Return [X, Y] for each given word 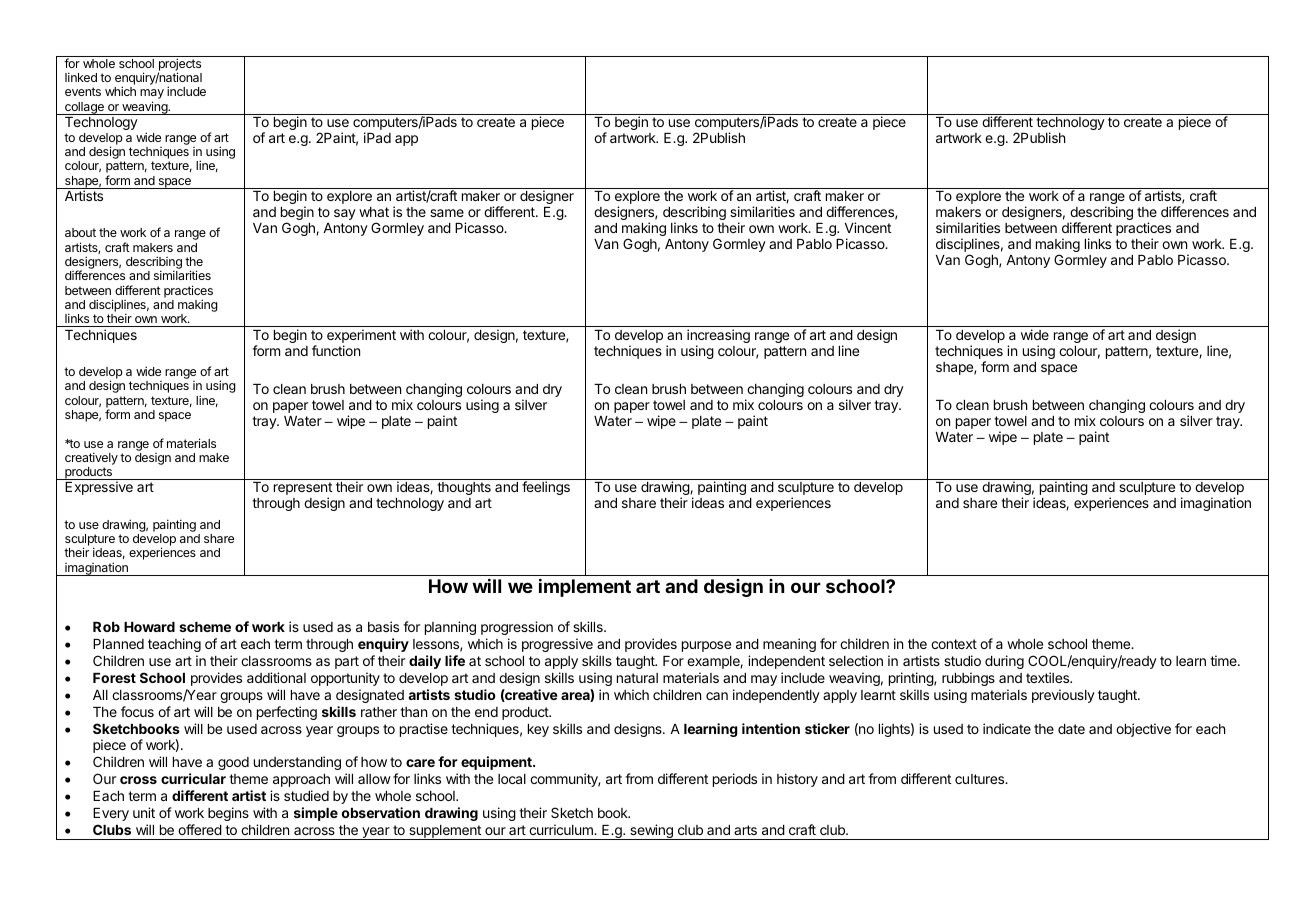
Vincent [868, 227]
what [374, 212]
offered [200, 829]
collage [84, 108]
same [447, 213]
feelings [546, 488]
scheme [205, 627]
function [336, 350]
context [954, 644]
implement [585, 588]
